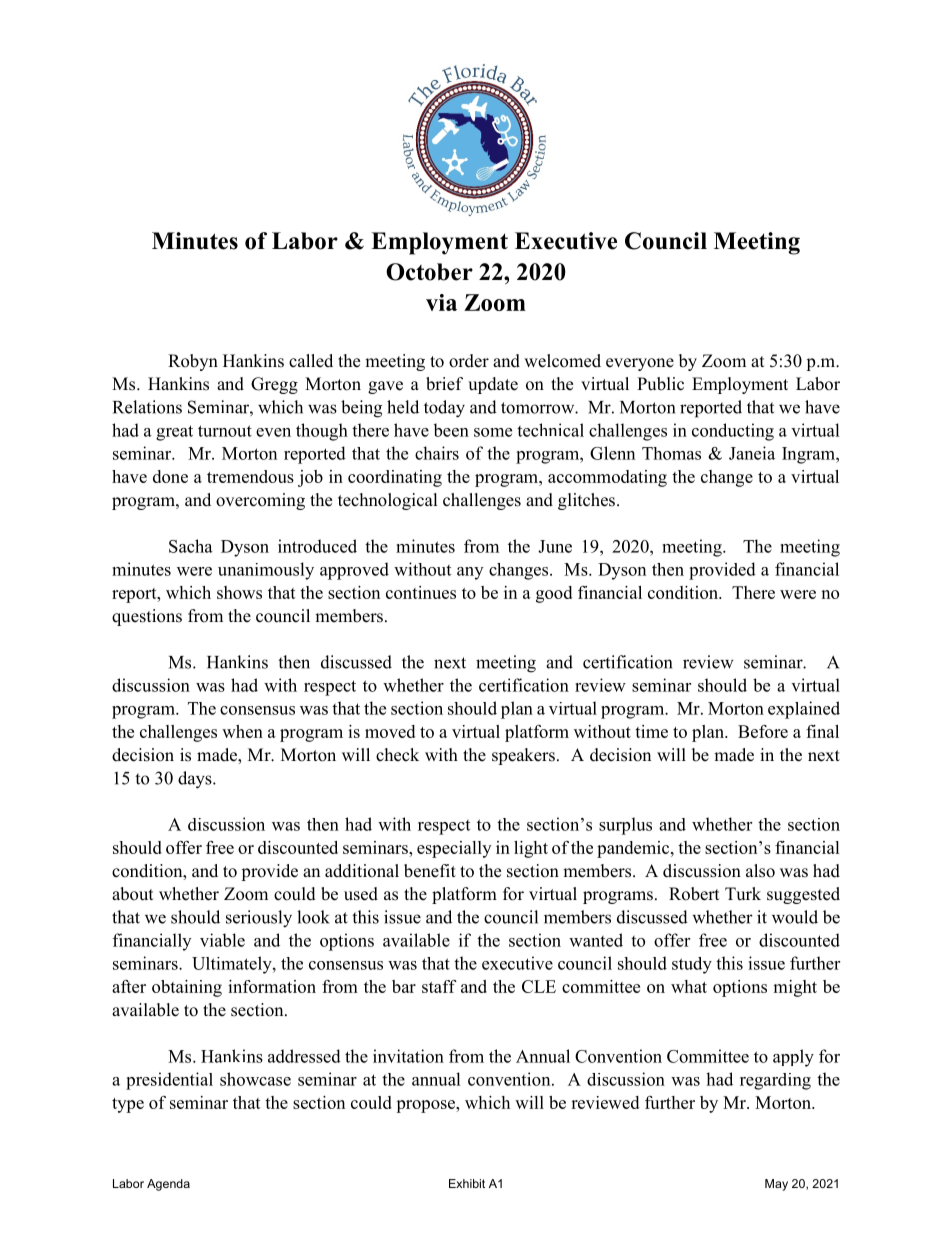 The width and height of the screenshot is (952, 1233). Describe the element at coordinates (242, 731) in the screenshot. I see `when` at that location.
